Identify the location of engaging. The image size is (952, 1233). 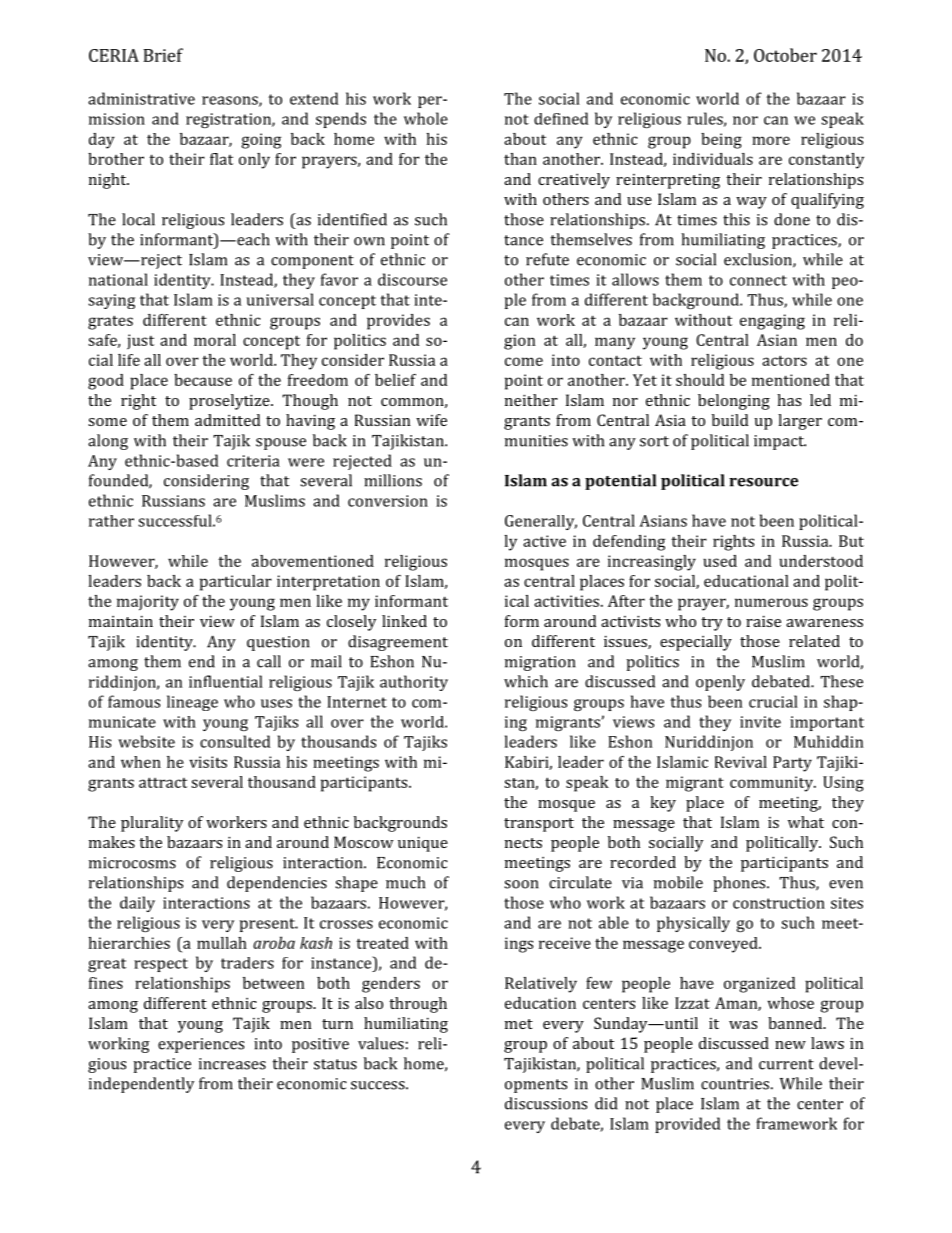
(772, 322).
